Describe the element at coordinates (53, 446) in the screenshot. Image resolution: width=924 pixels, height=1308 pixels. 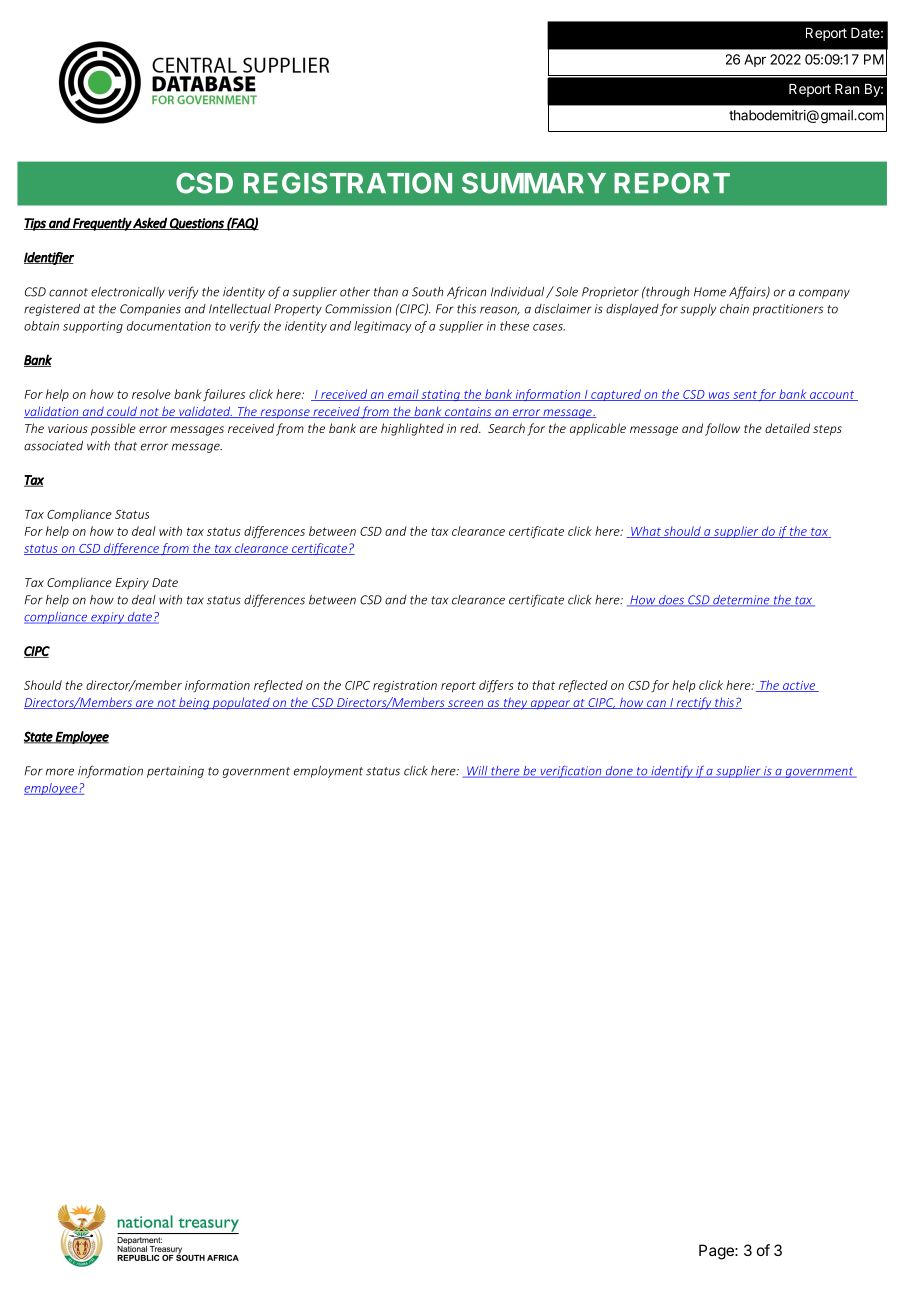
I see `associated` at that location.
